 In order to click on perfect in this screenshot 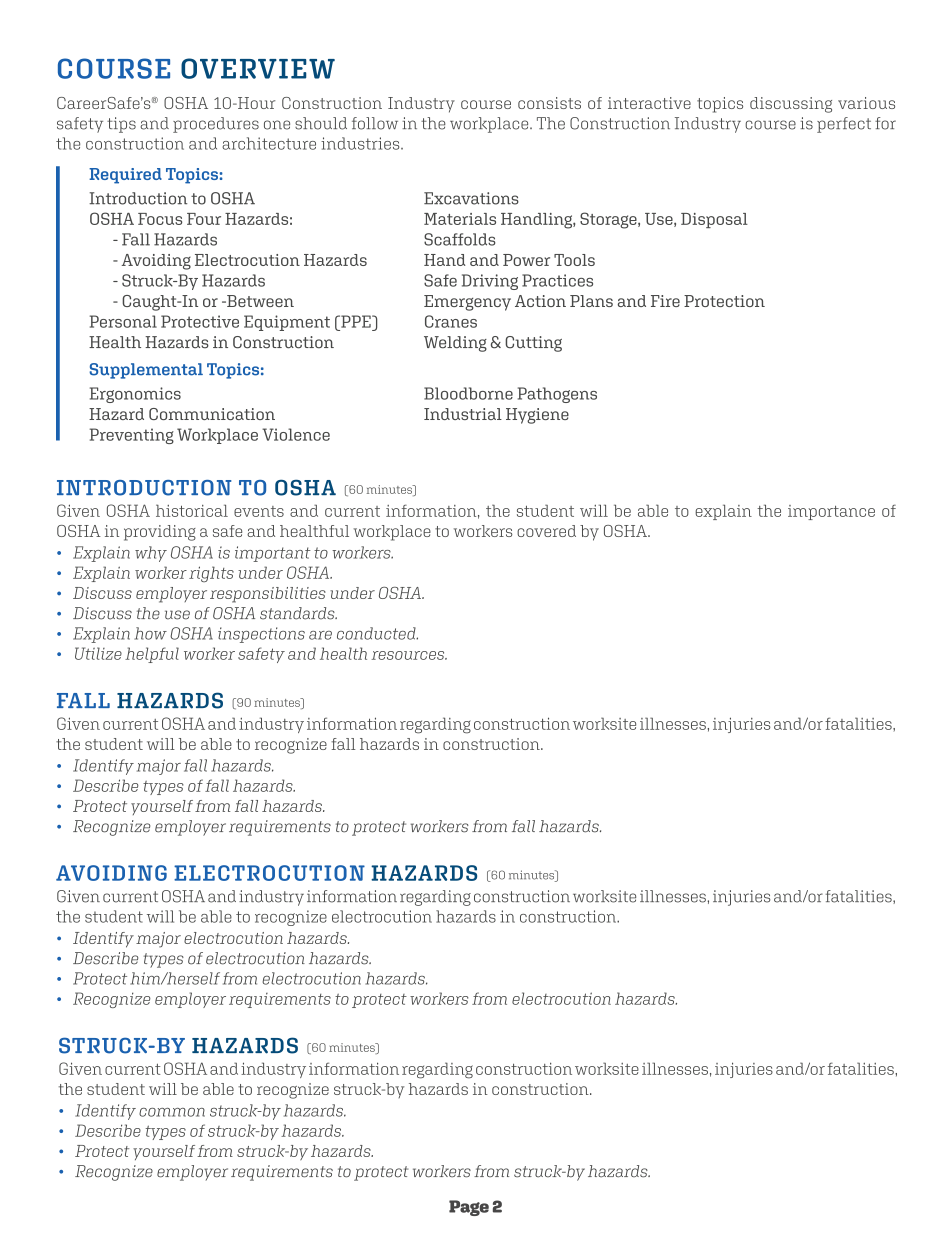, I will do `click(844, 125)`.
